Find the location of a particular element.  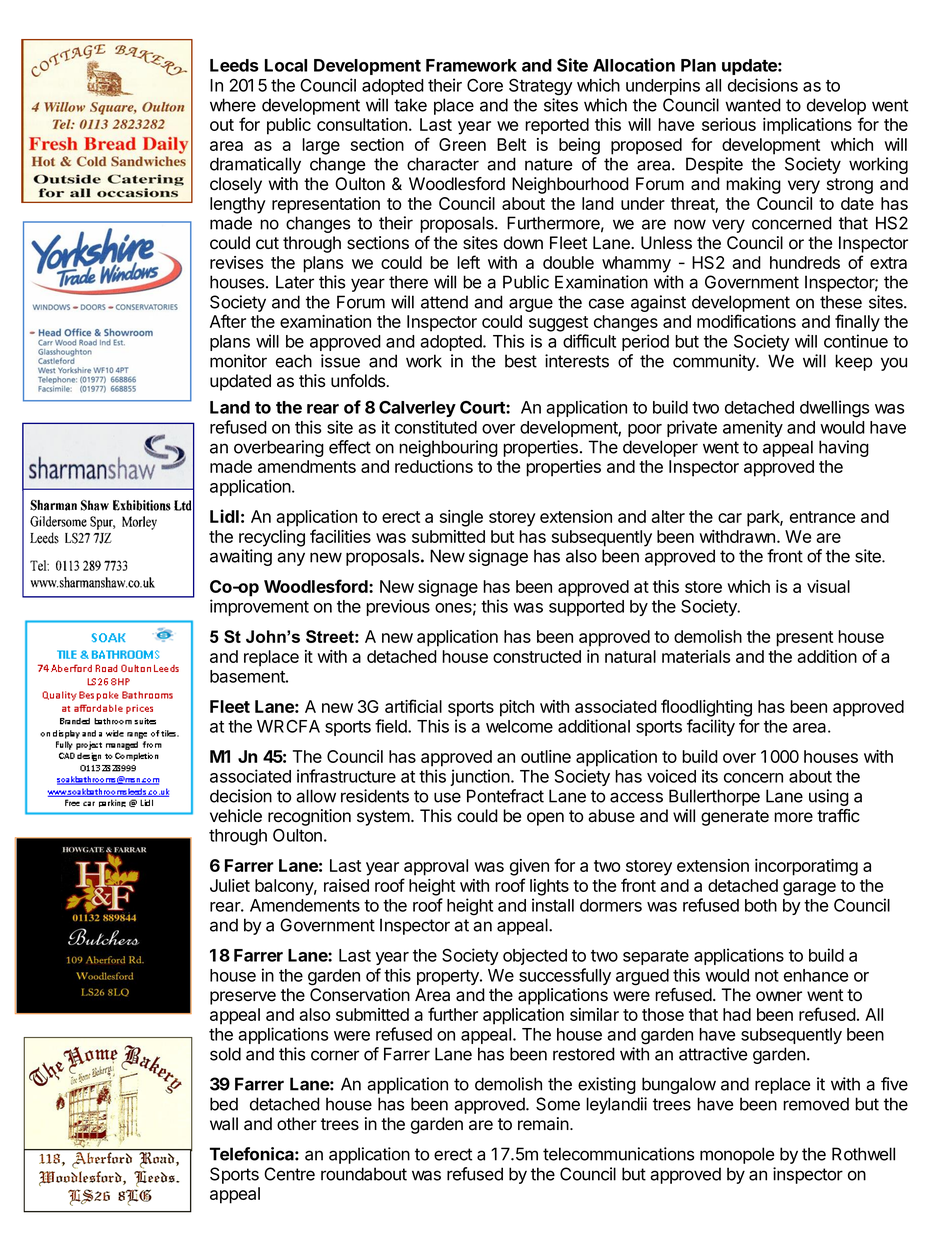

garage is located at coordinates (809, 889).
